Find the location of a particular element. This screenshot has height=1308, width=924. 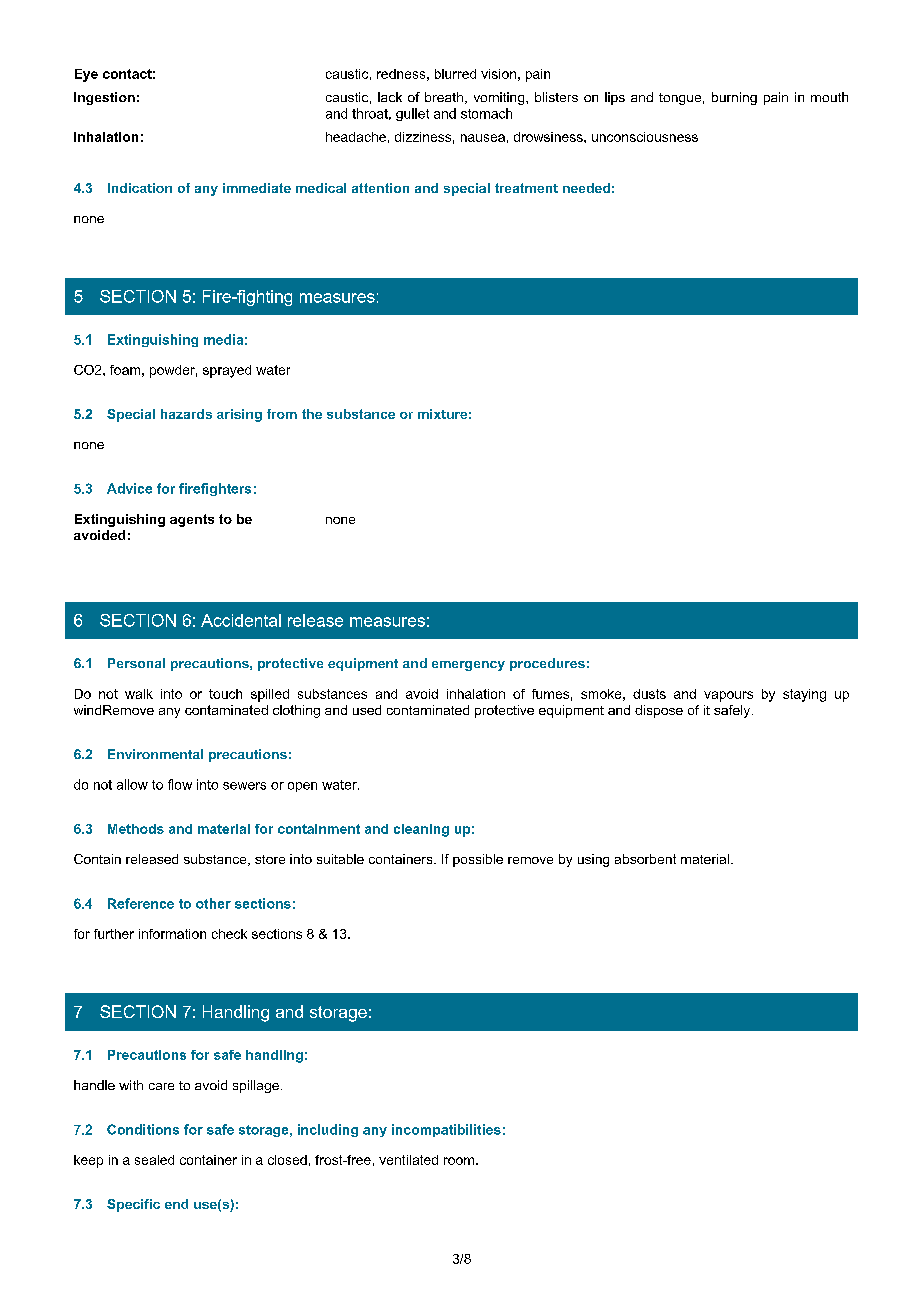

Personal is located at coordinates (136, 663).
